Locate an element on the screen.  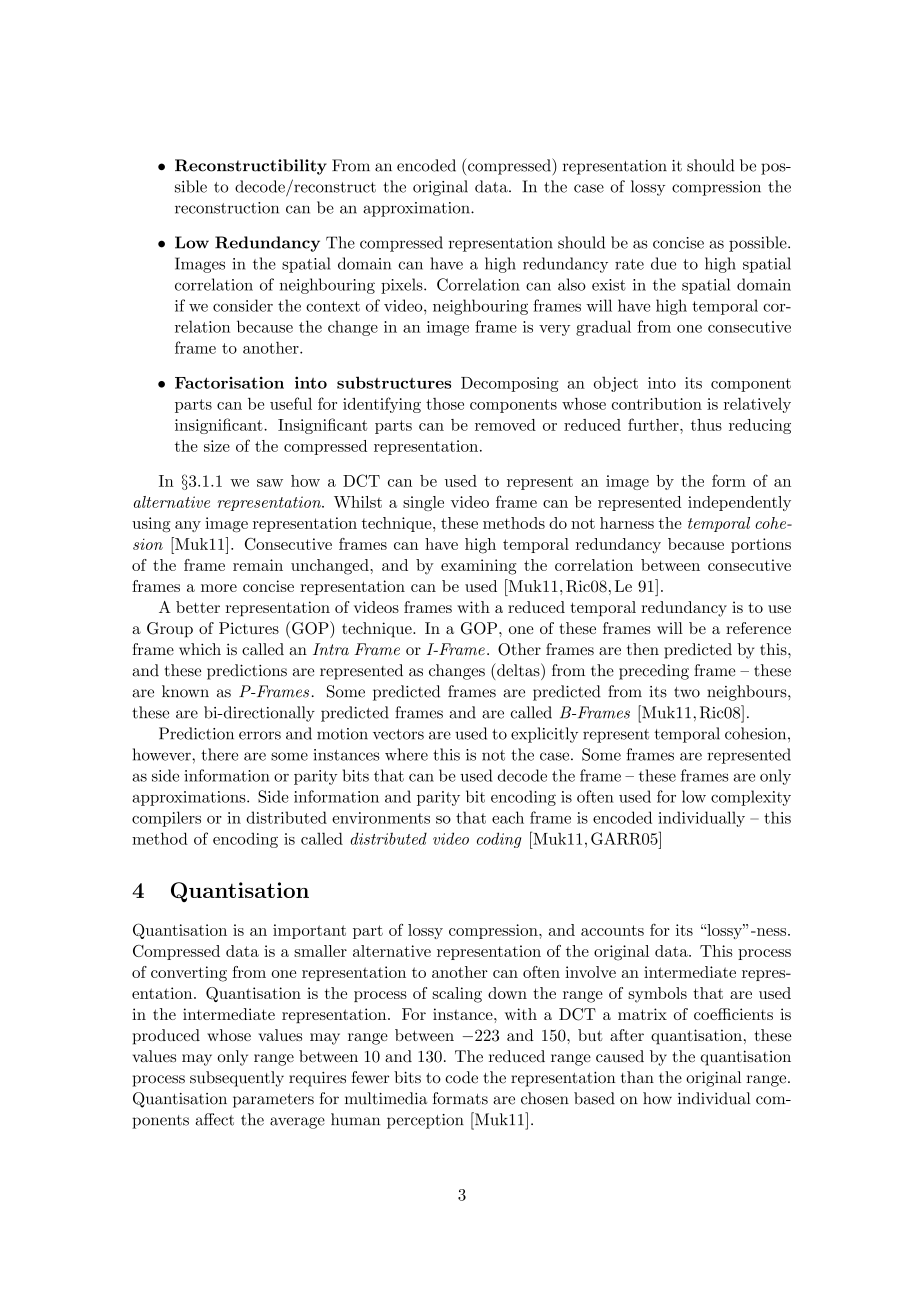
known is located at coordinates (185, 691).
